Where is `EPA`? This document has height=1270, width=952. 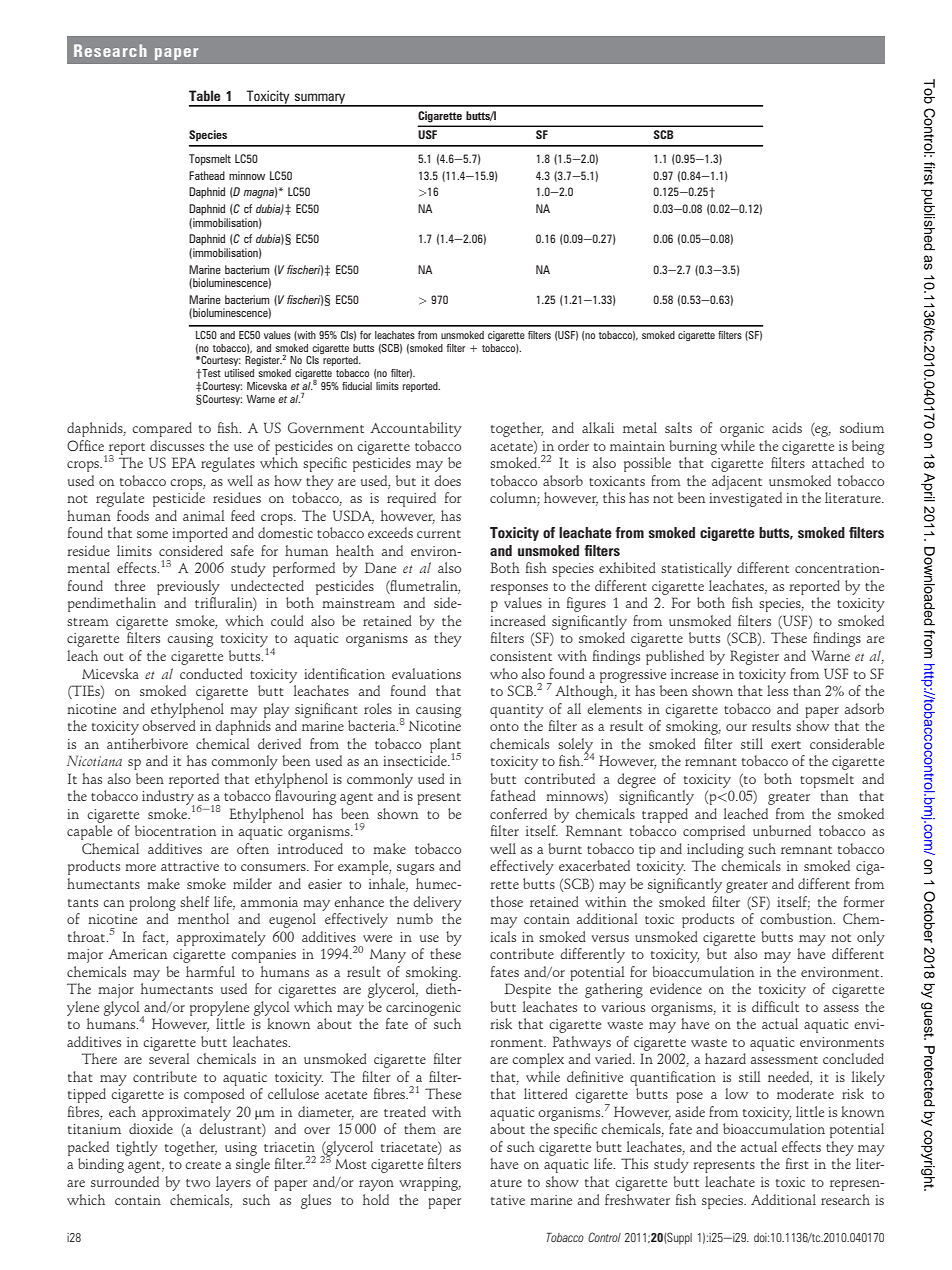
EPA is located at coordinates (184, 462).
